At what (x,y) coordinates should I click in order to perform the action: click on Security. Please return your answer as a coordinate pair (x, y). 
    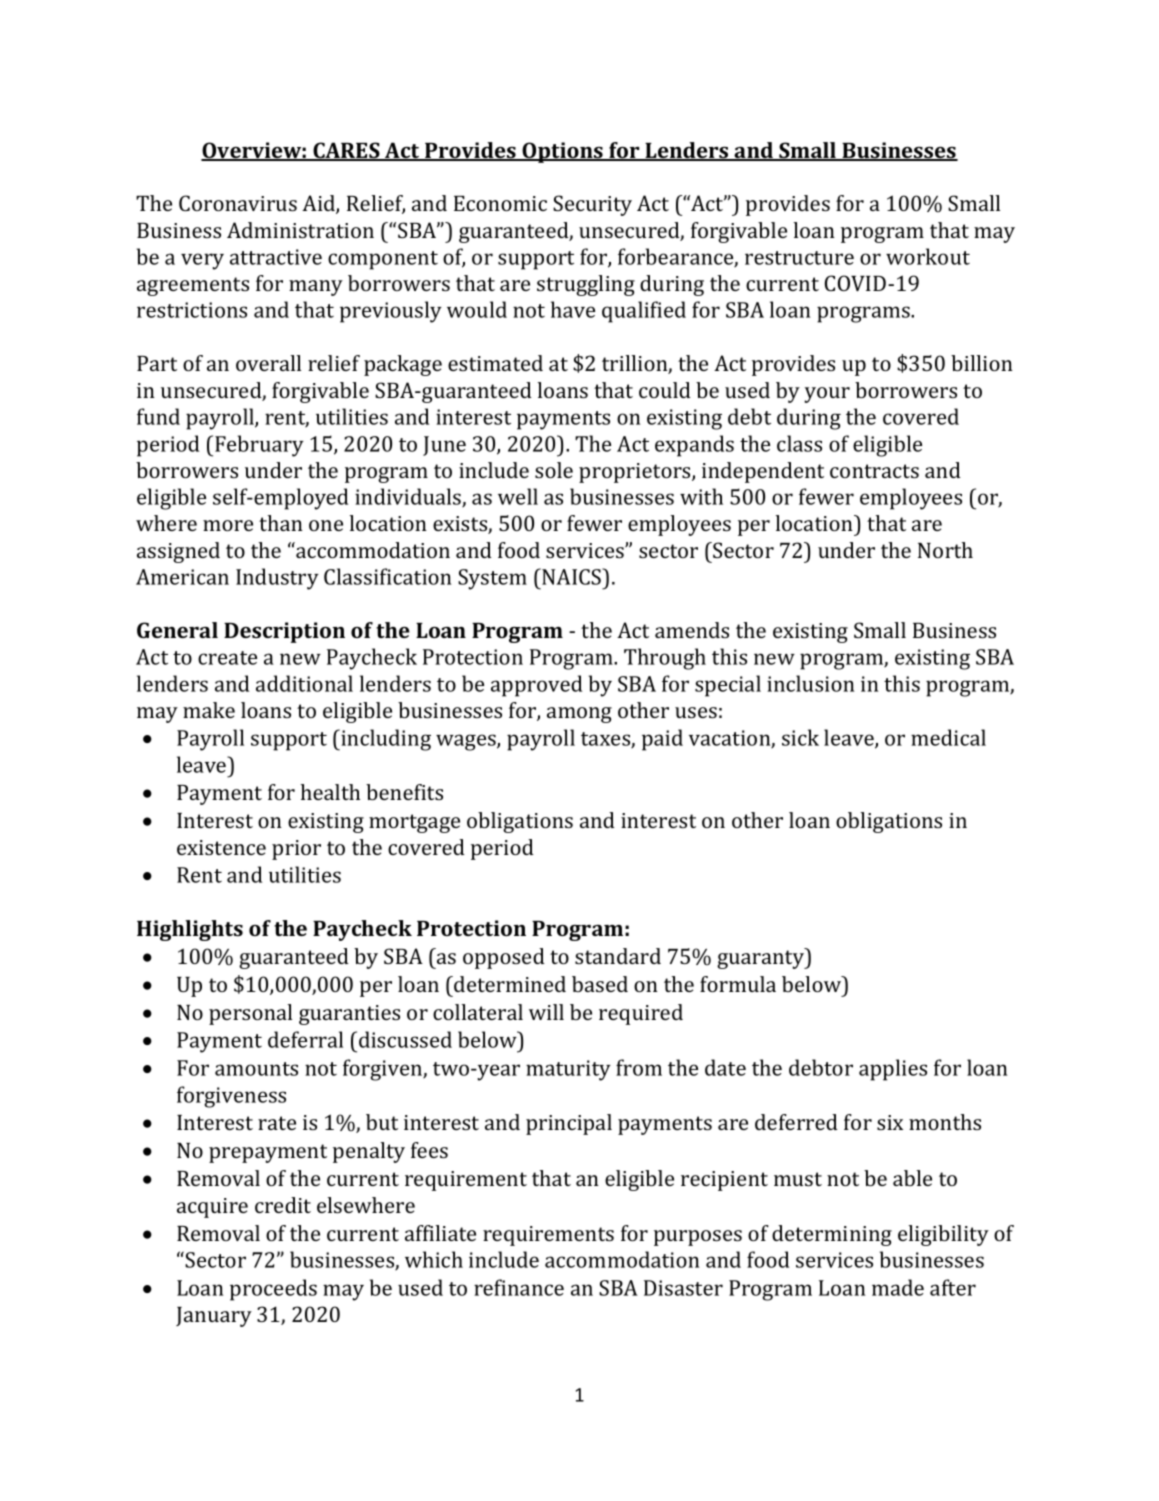
    Looking at the image, I should click on (592, 205).
